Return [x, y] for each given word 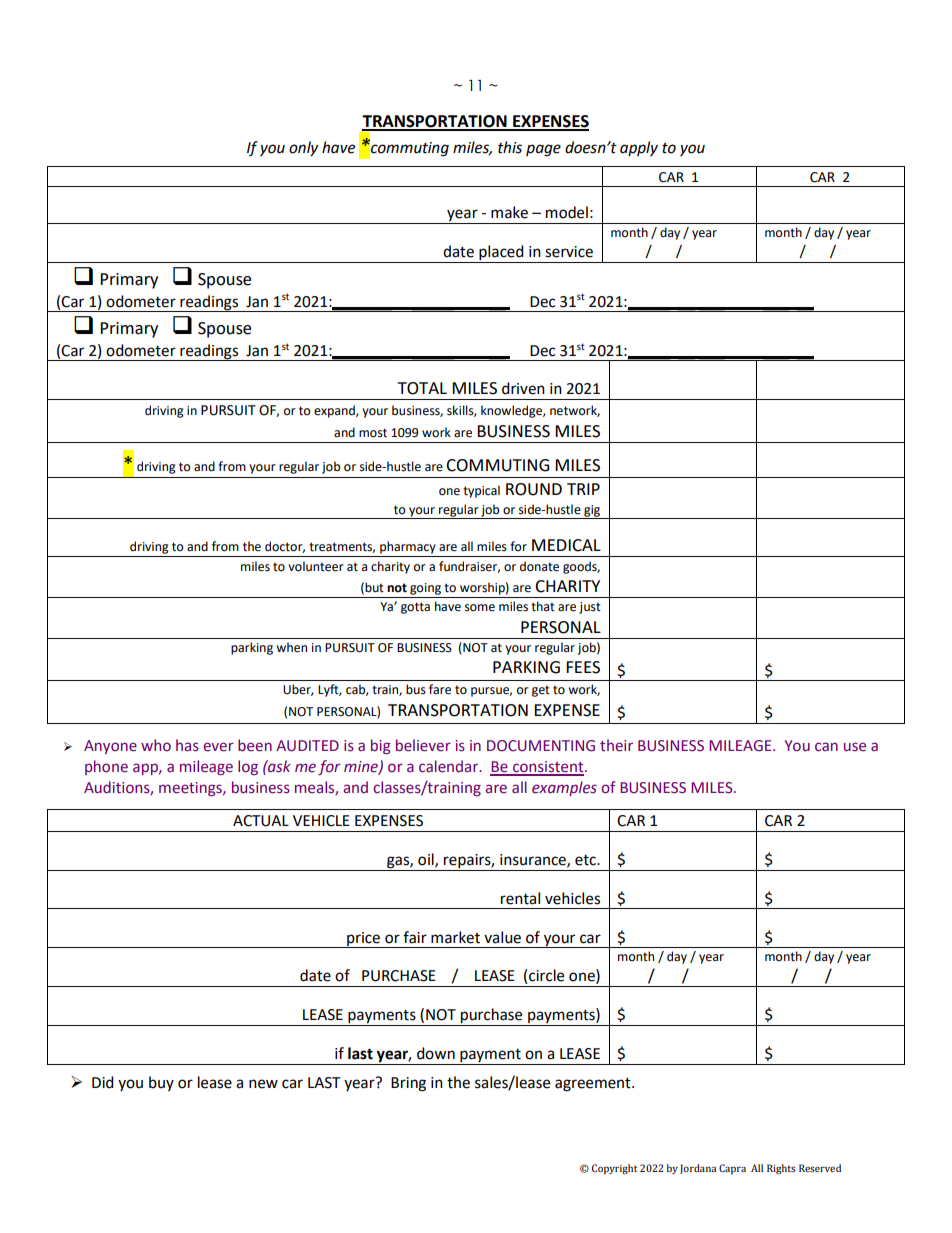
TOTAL [422, 388]
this [510, 147]
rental [520, 898]
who [156, 745]
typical [481, 491]
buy [161, 1083]
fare [440, 689]
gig [592, 512]
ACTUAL [261, 821]
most [373, 433]
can [826, 747]
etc [586, 860]
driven [523, 388]
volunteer [316, 566]
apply [639, 148]
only [303, 149]
